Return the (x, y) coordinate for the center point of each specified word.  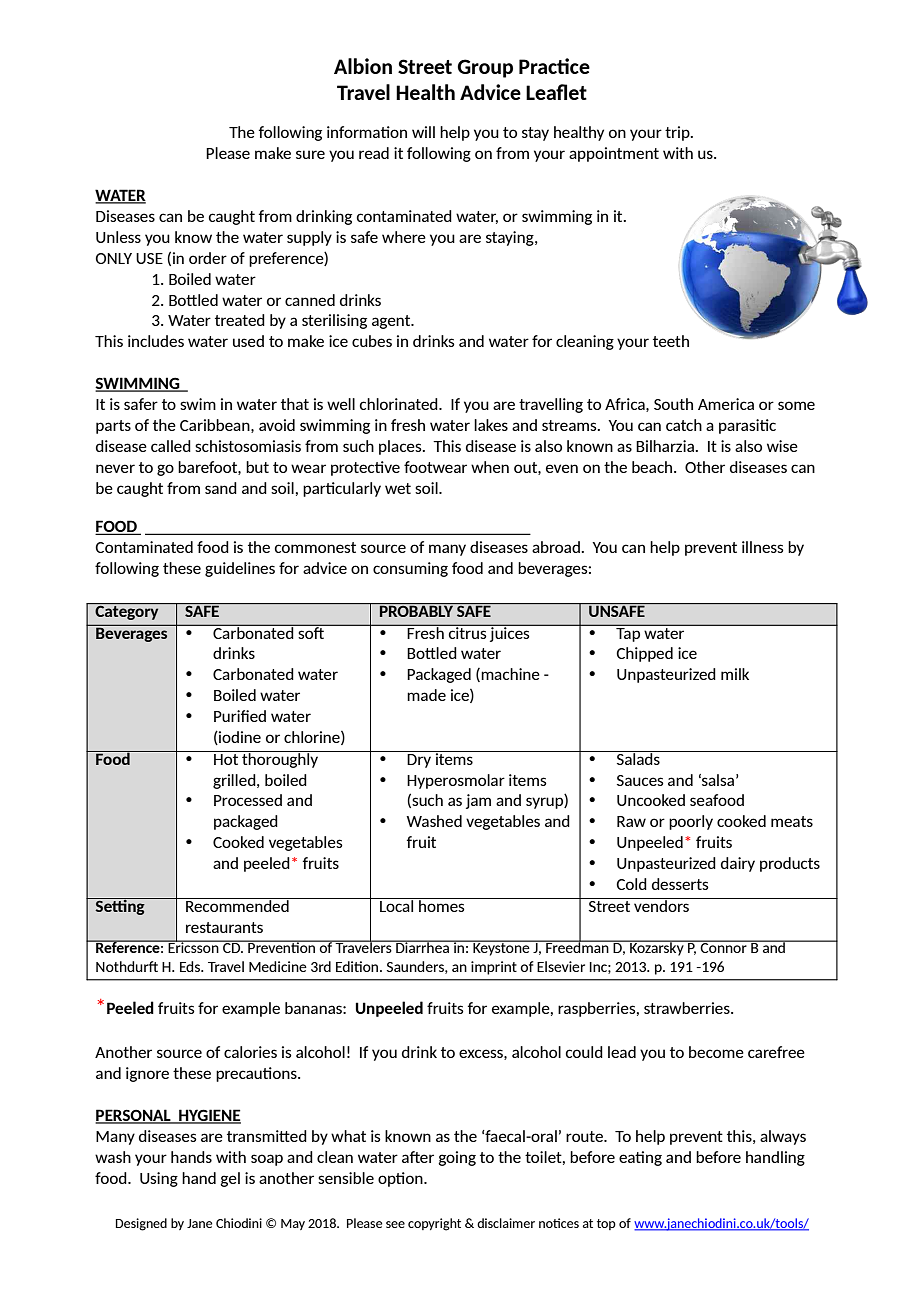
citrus (468, 631)
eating (640, 1158)
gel (230, 1179)
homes (442, 905)
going (457, 1158)
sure (310, 154)
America (726, 404)
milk (735, 674)
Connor (724, 947)
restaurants (224, 927)
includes (156, 341)
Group (485, 68)
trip (678, 133)
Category (127, 611)
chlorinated (400, 404)
